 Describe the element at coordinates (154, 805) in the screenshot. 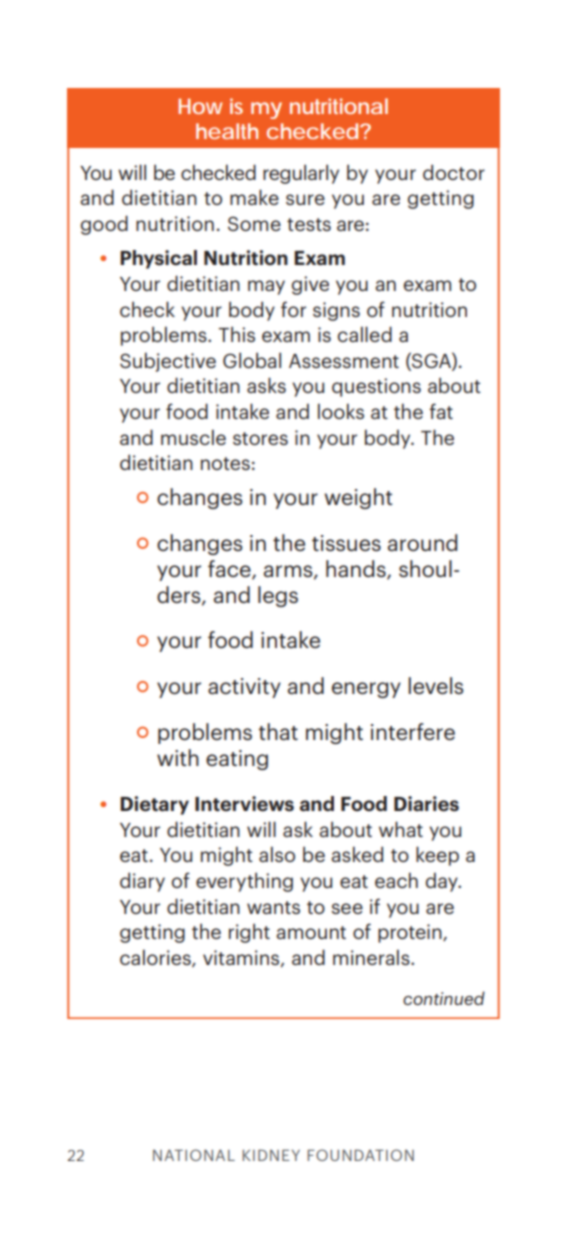

I see `Dietary` at that location.
